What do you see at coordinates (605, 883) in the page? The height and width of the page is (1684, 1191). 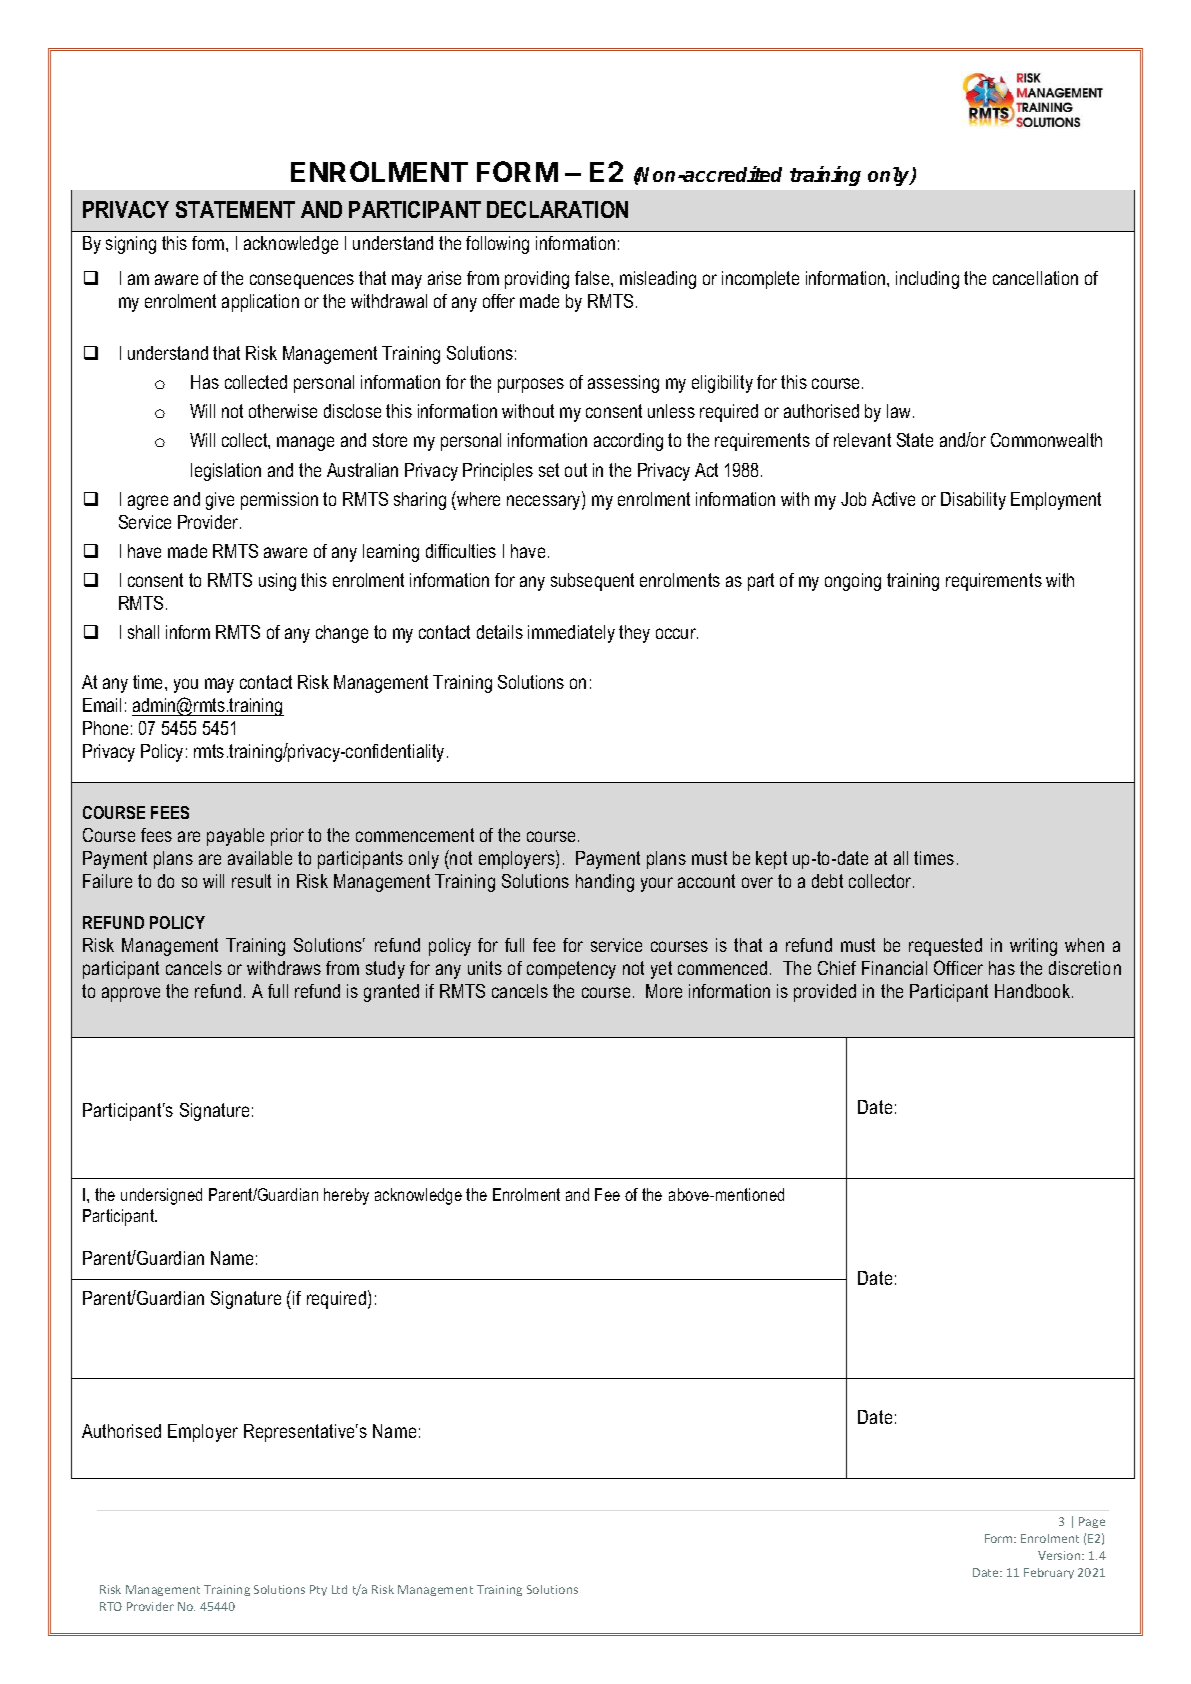 I see `handing` at bounding box center [605, 883].
